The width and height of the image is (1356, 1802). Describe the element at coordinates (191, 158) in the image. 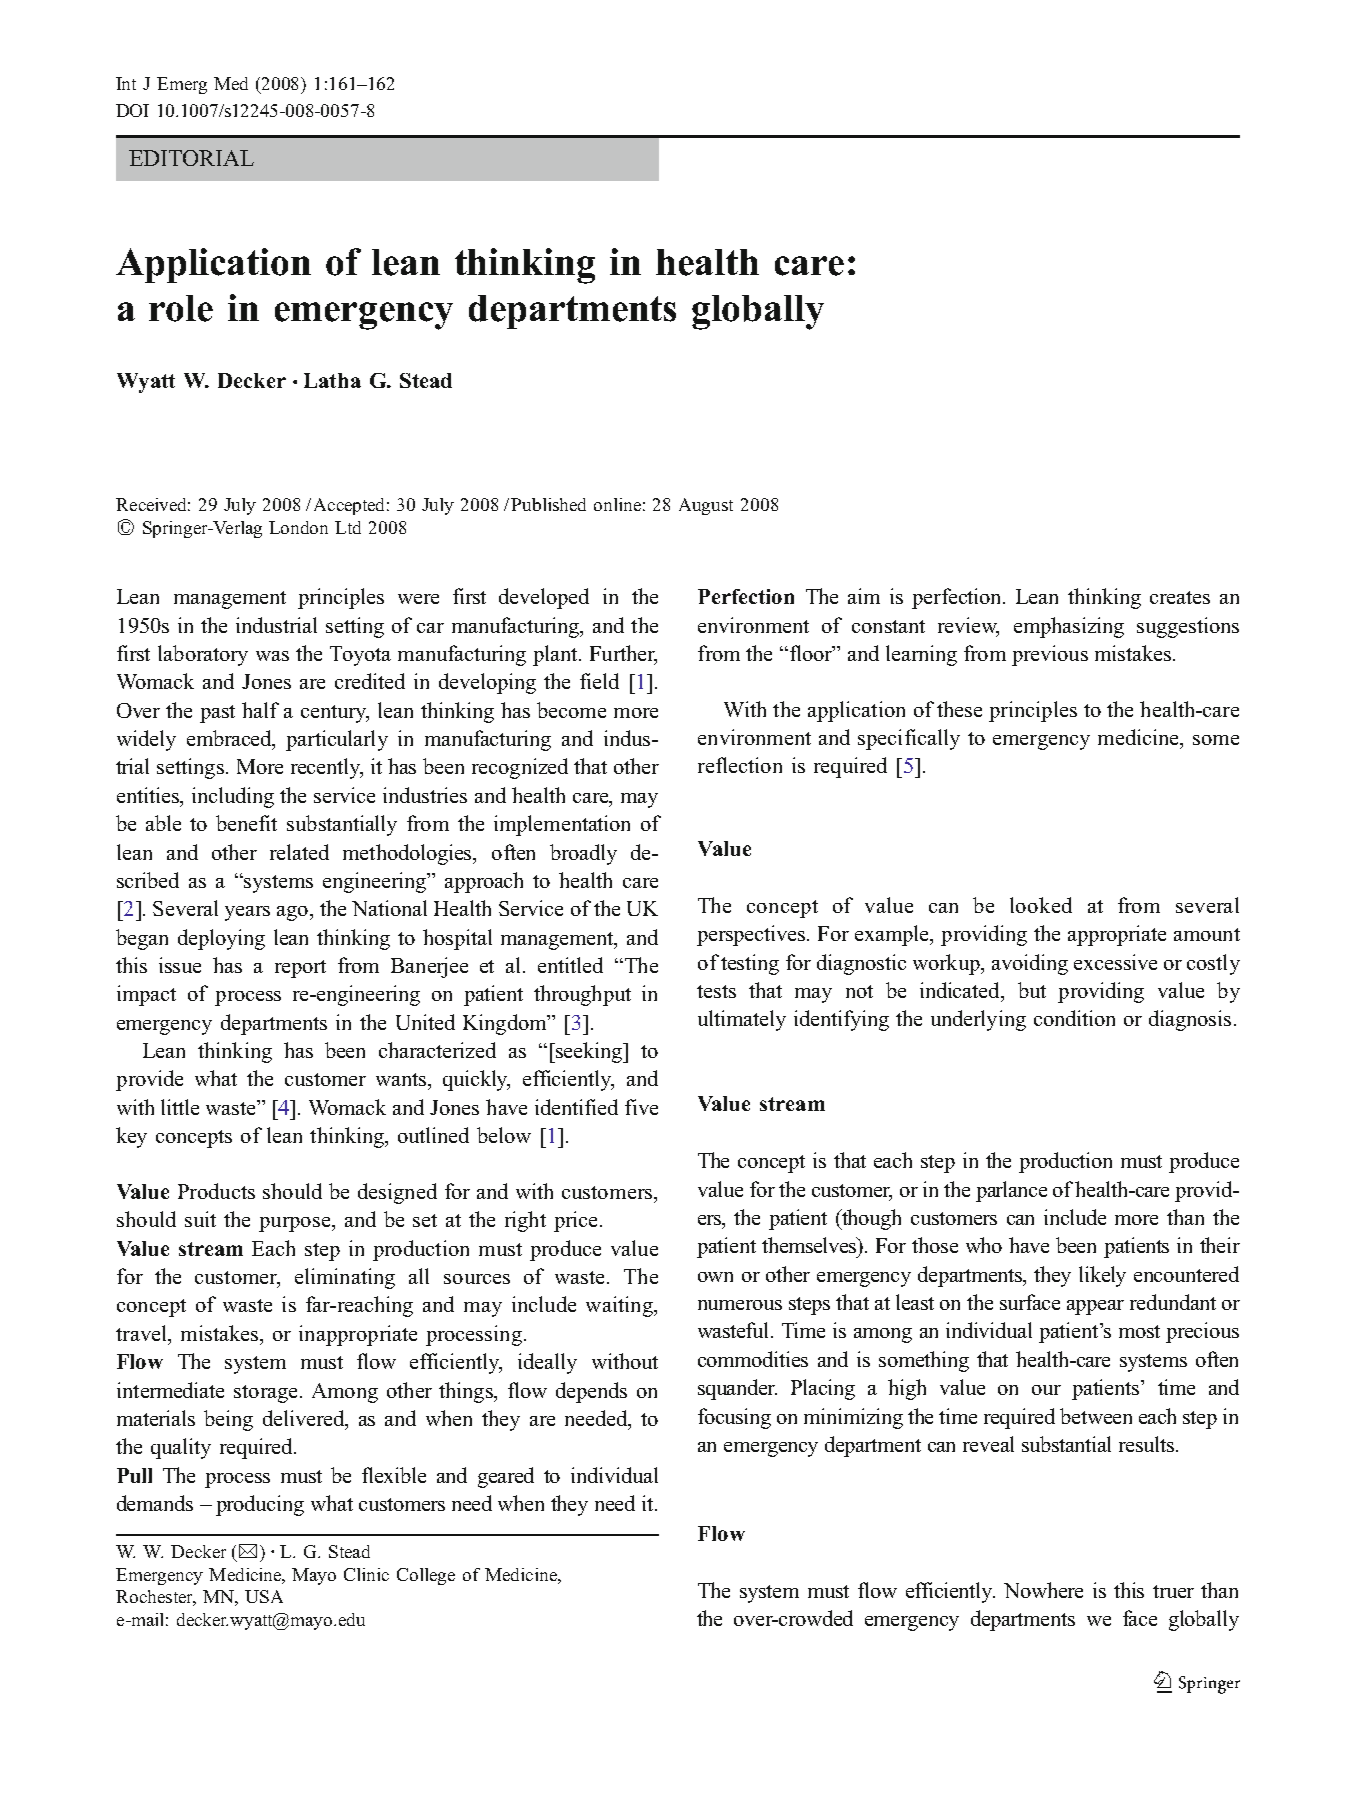

I see `EDITORIAL` at that location.
